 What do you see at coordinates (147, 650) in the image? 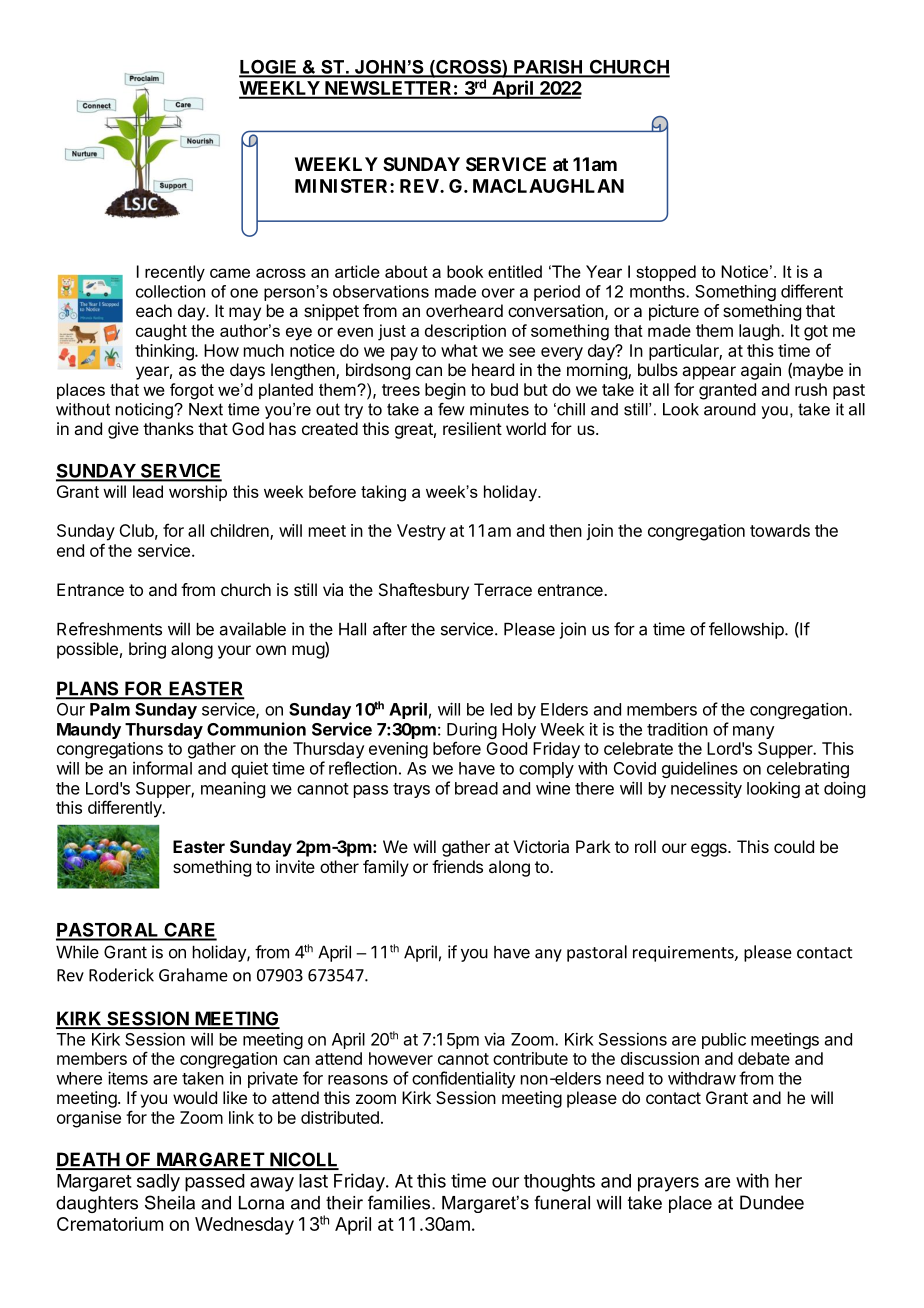
I see `bring` at bounding box center [147, 650].
